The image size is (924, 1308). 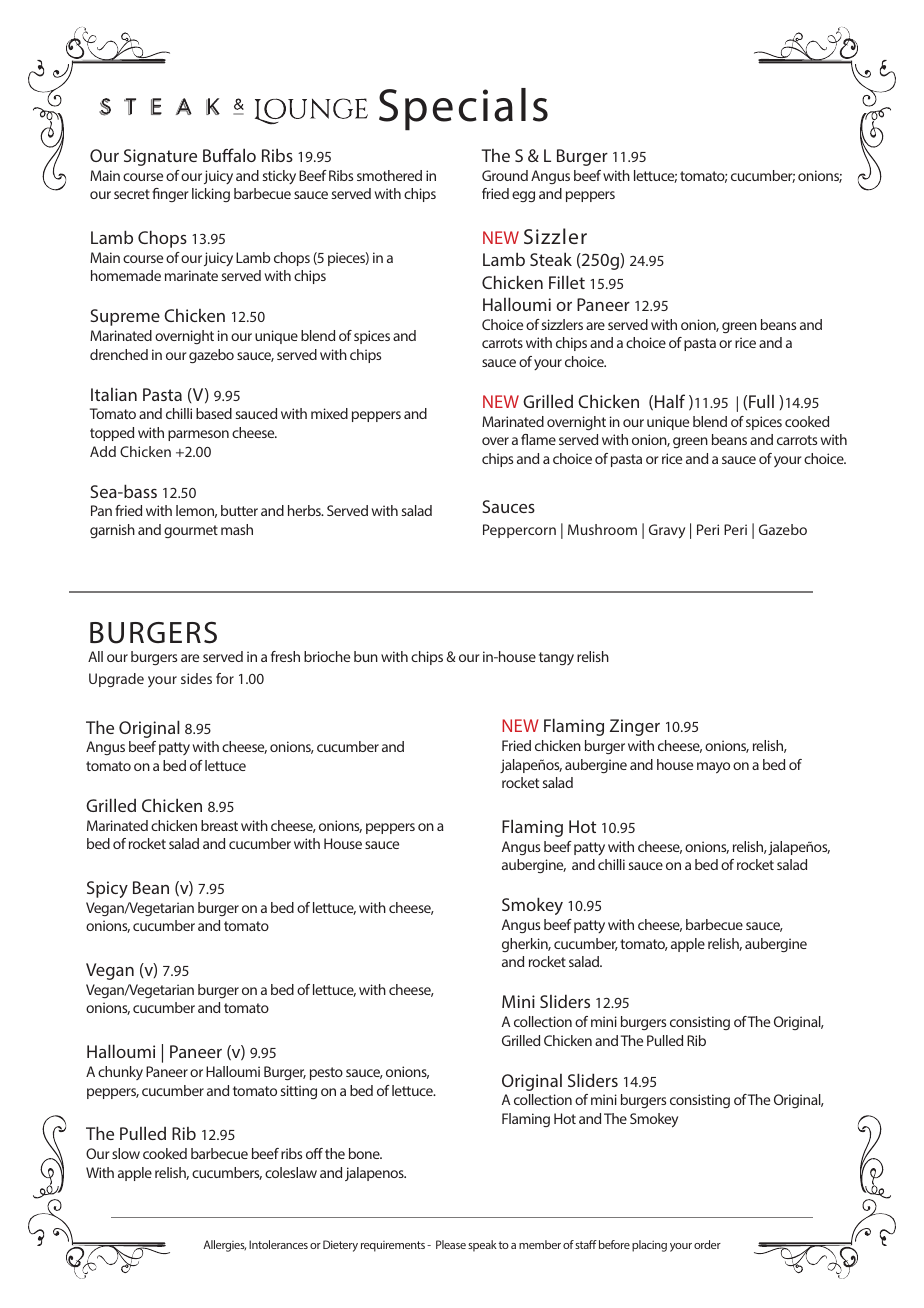 What do you see at coordinates (224, 1246) in the screenshot?
I see `Allergies` at bounding box center [224, 1246].
